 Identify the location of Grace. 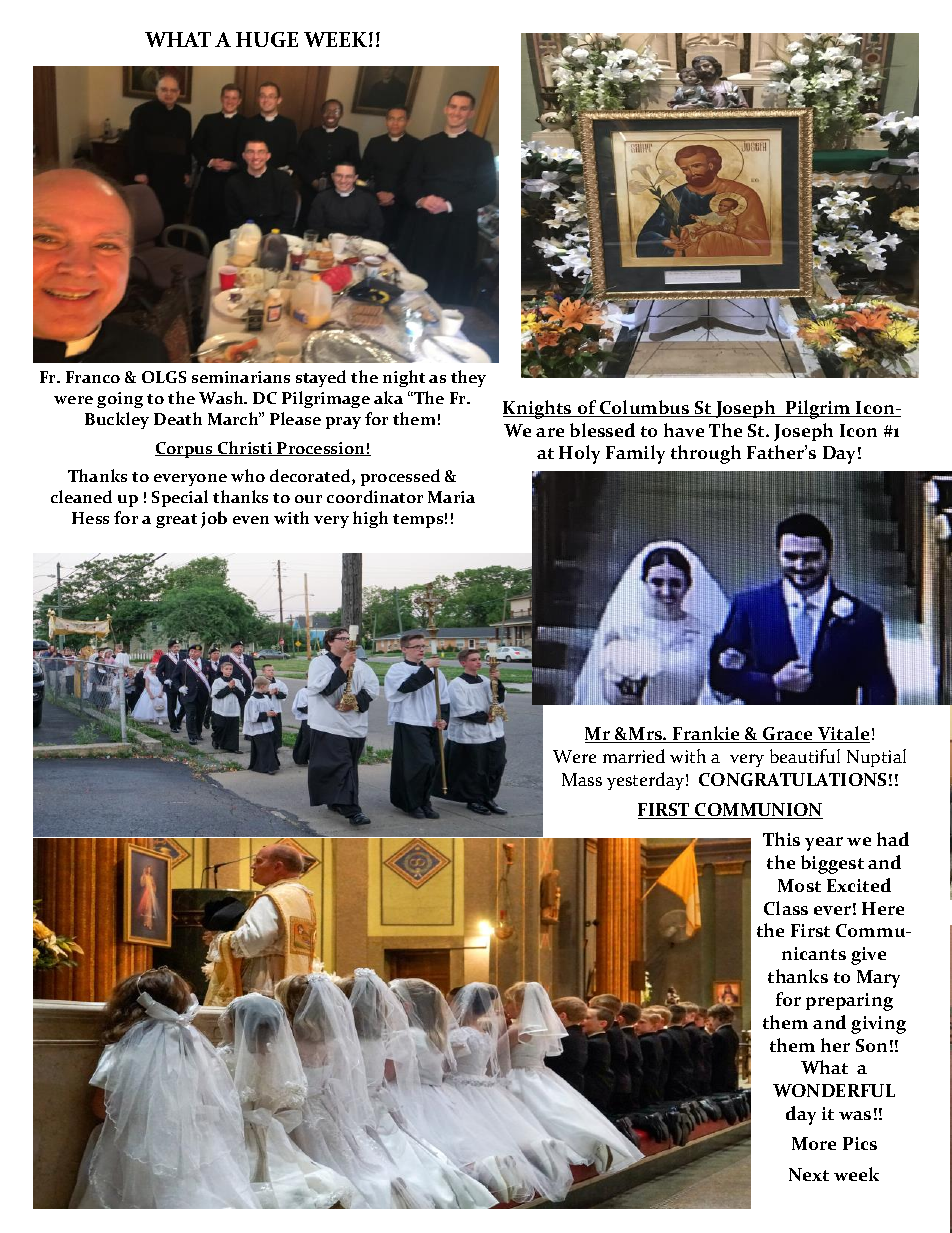
(788, 735).
